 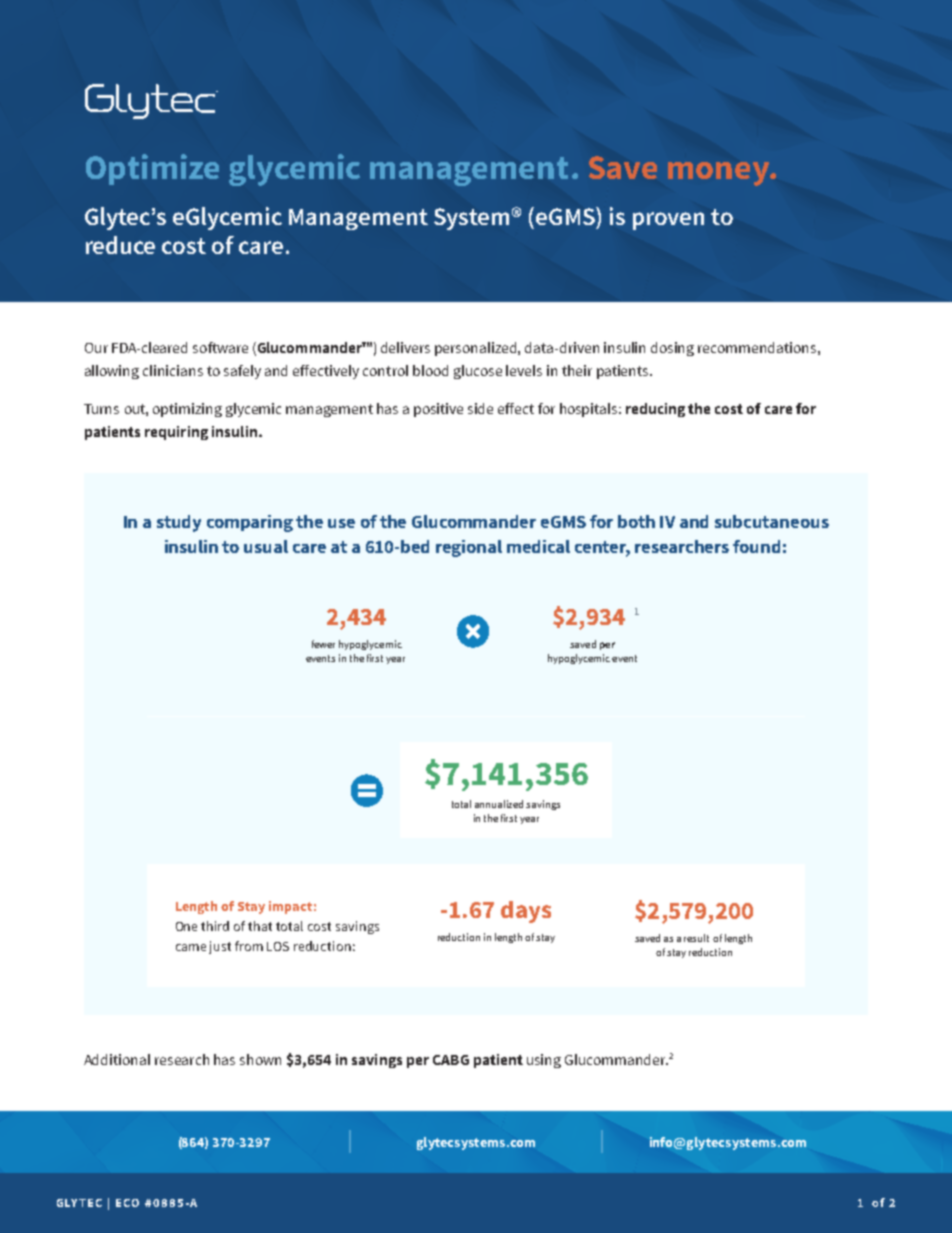 What do you see at coordinates (668, 221) in the page?
I see `proven` at bounding box center [668, 221].
